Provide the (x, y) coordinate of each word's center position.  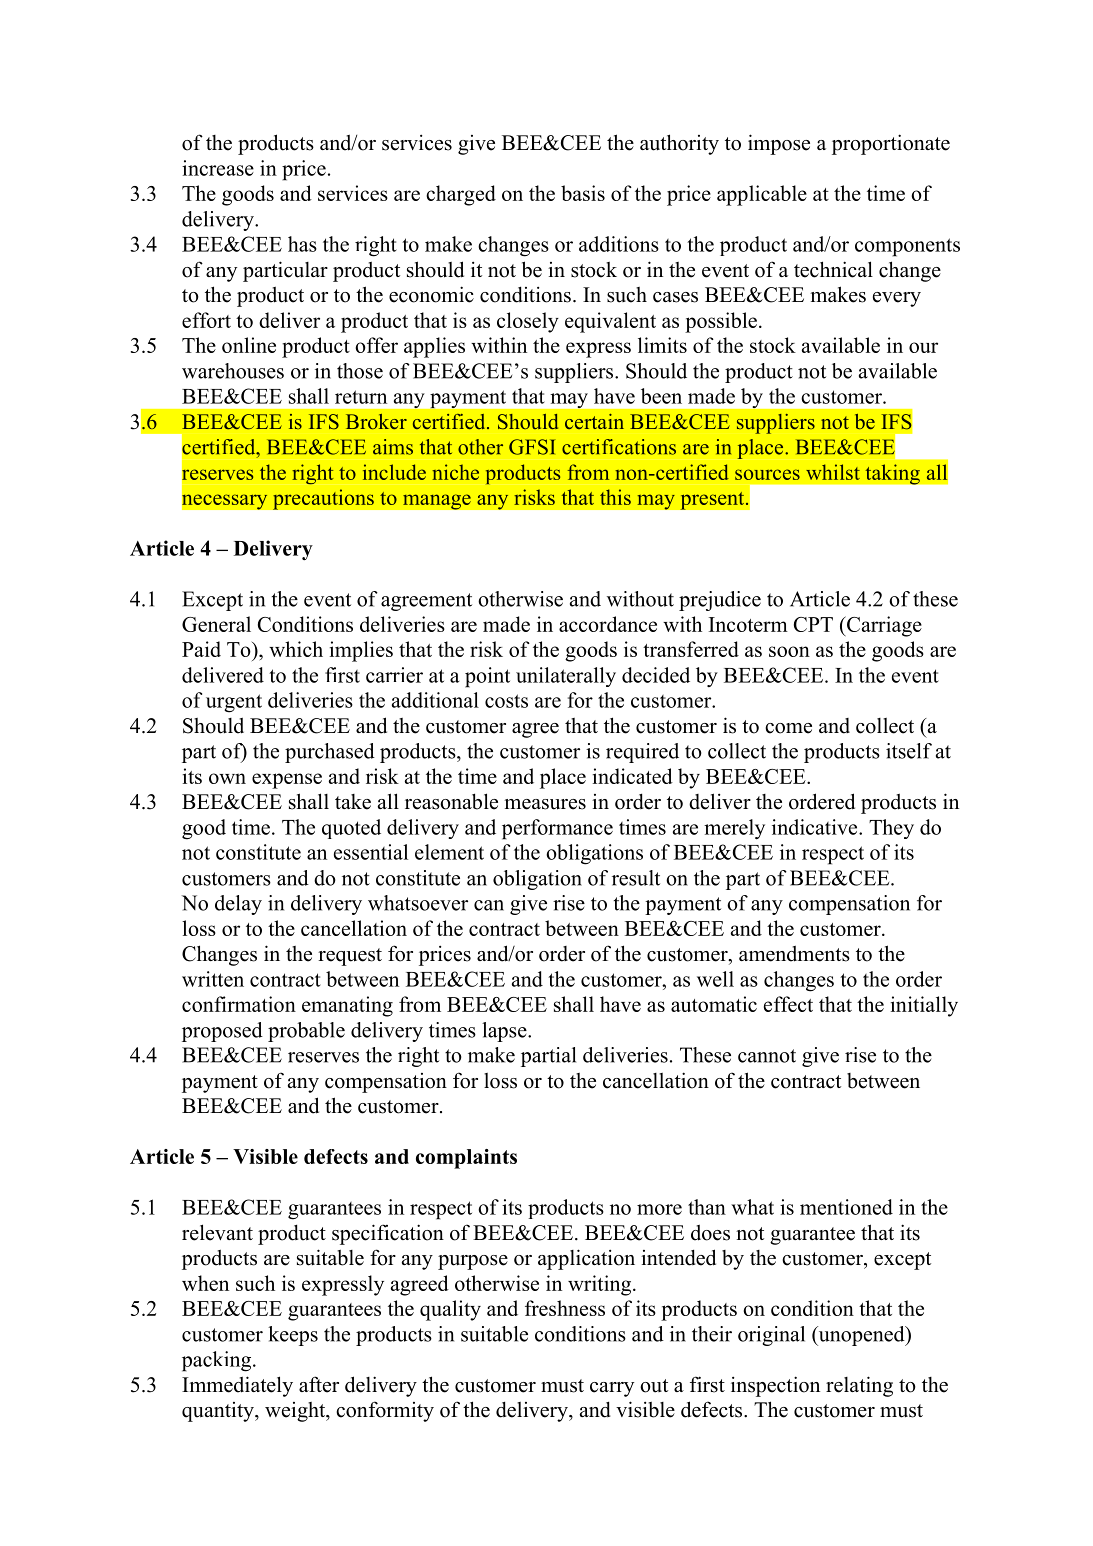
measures (545, 804)
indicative (816, 827)
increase (218, 168)
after (319, 1384)
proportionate (891, 144)
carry (612, 1389)
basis (583, 193)
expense (287, 781)
